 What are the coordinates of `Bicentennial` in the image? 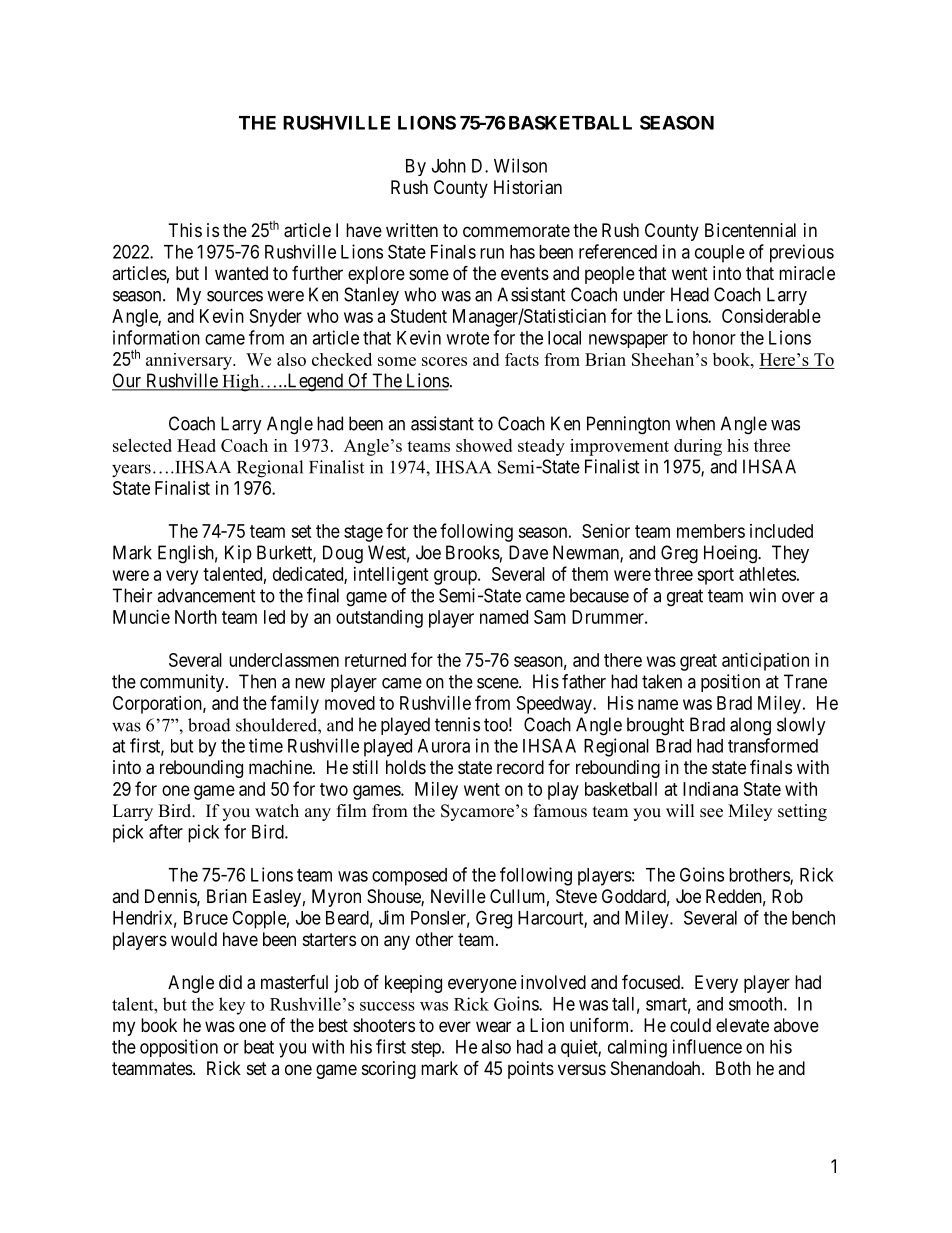 It's located at (750, 230).
